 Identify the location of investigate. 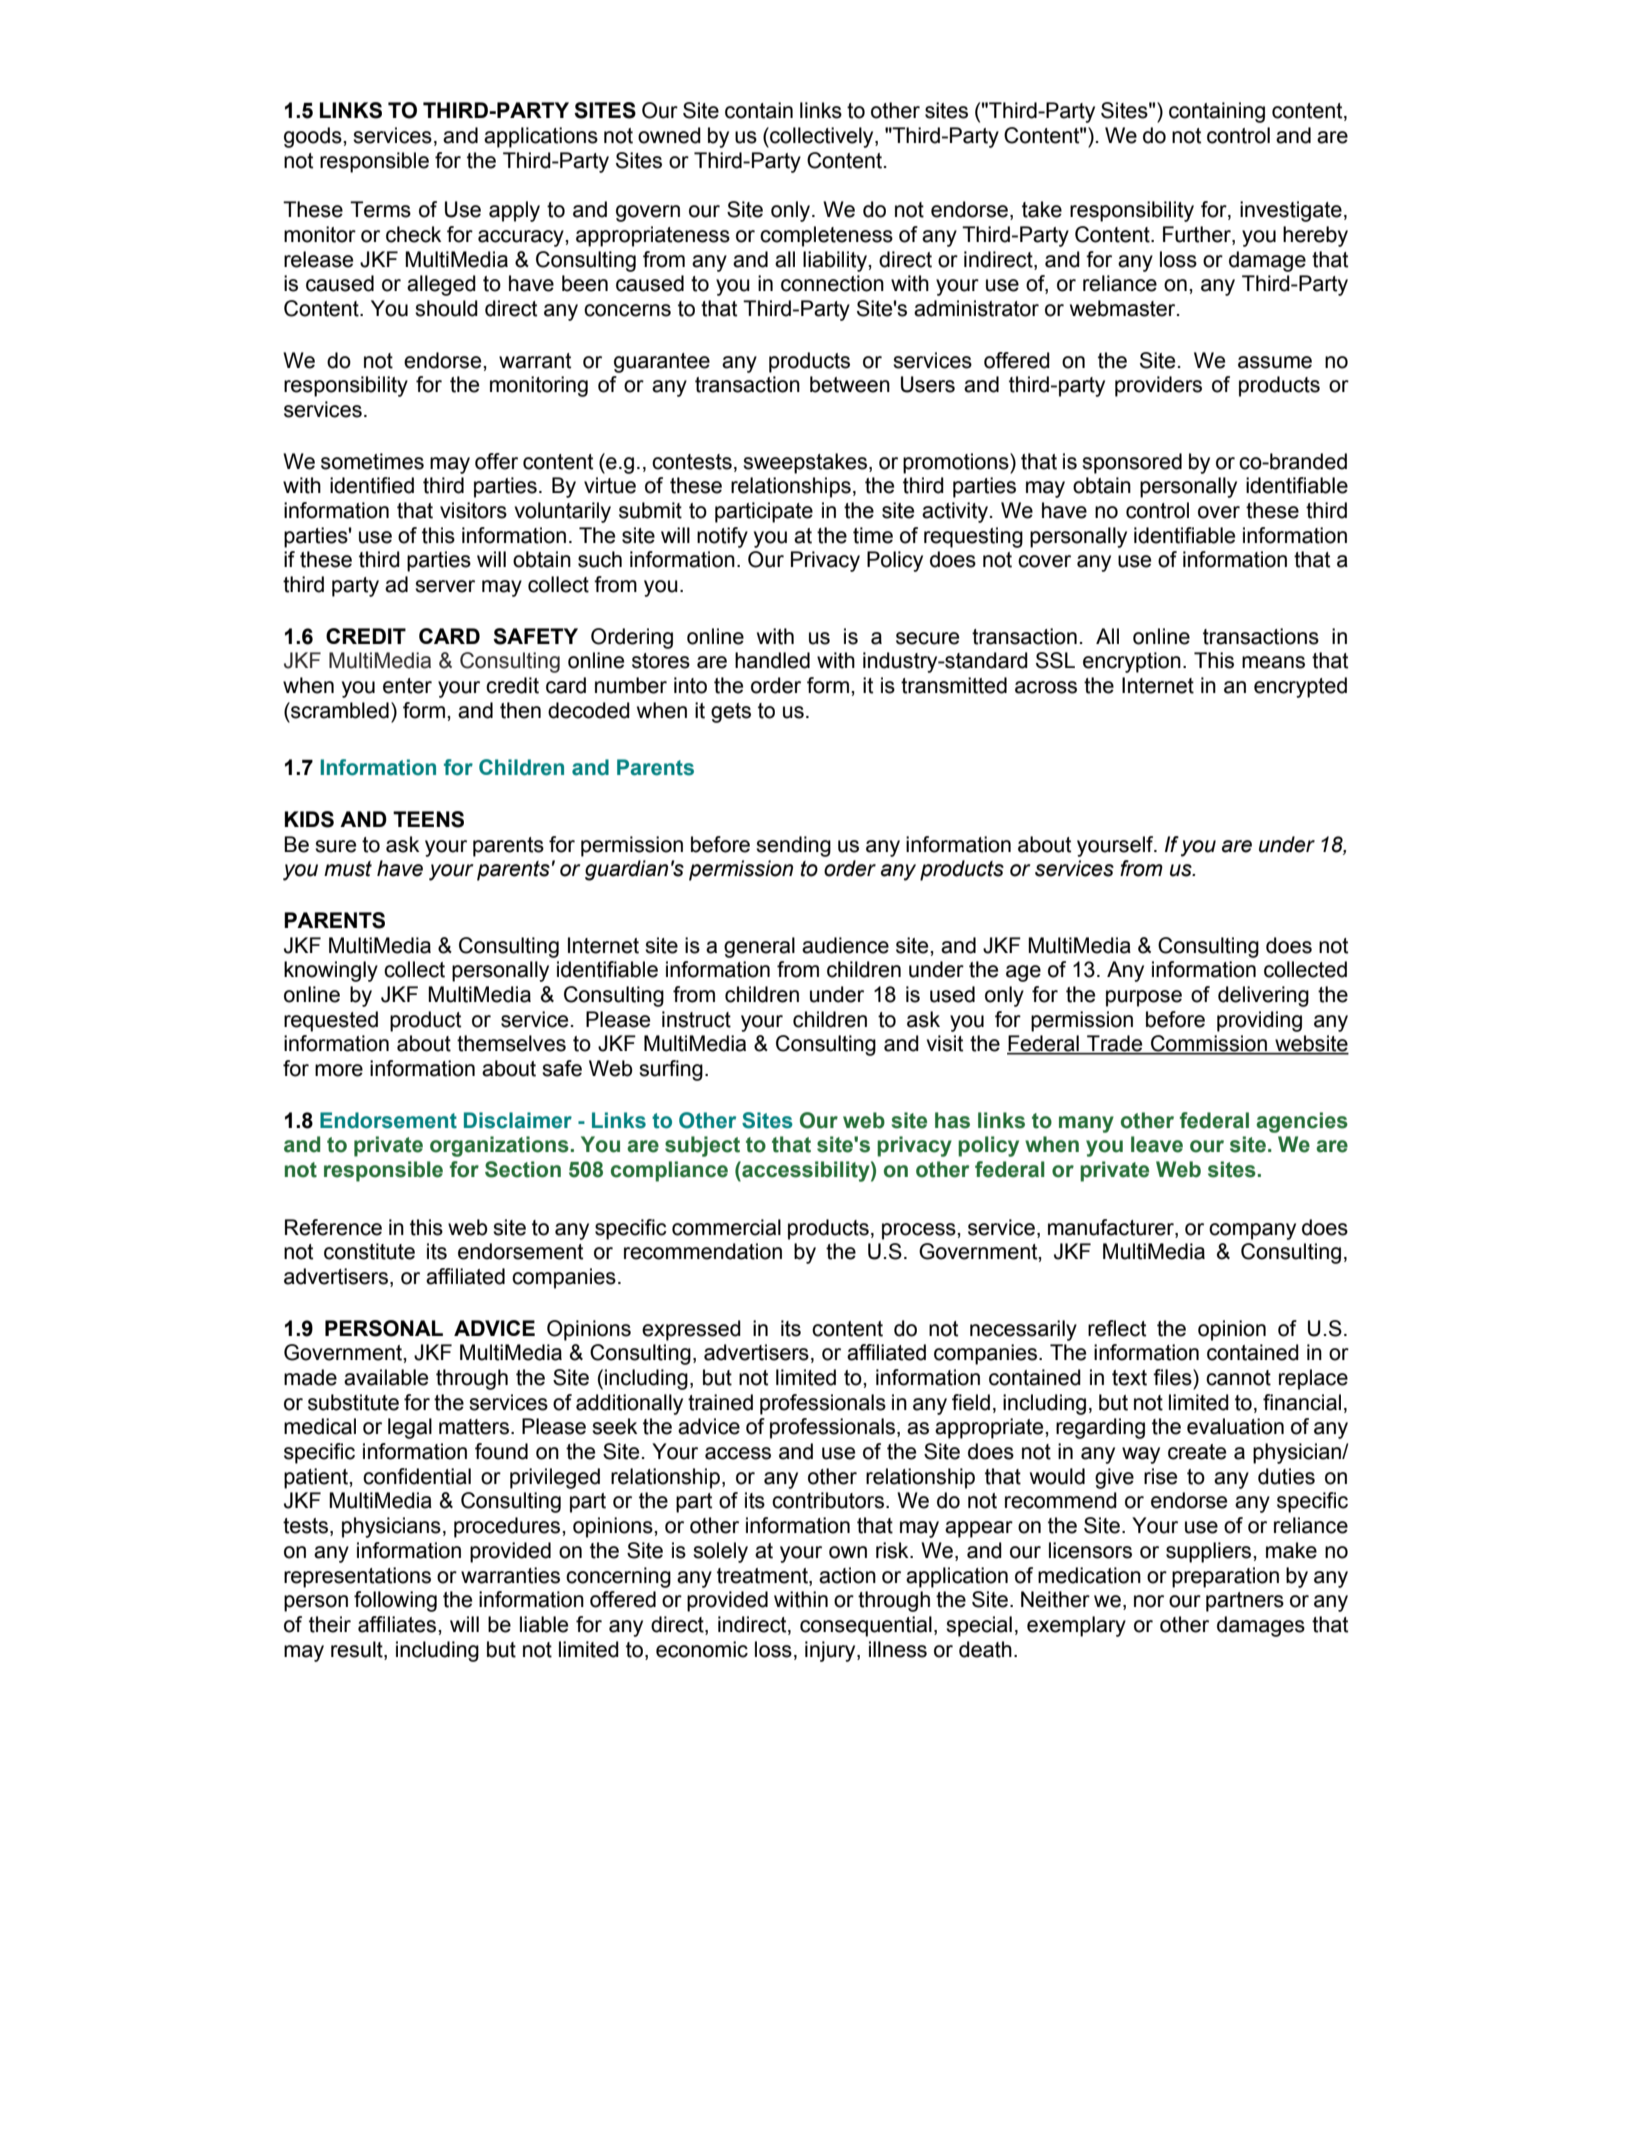
(1291, 211).
